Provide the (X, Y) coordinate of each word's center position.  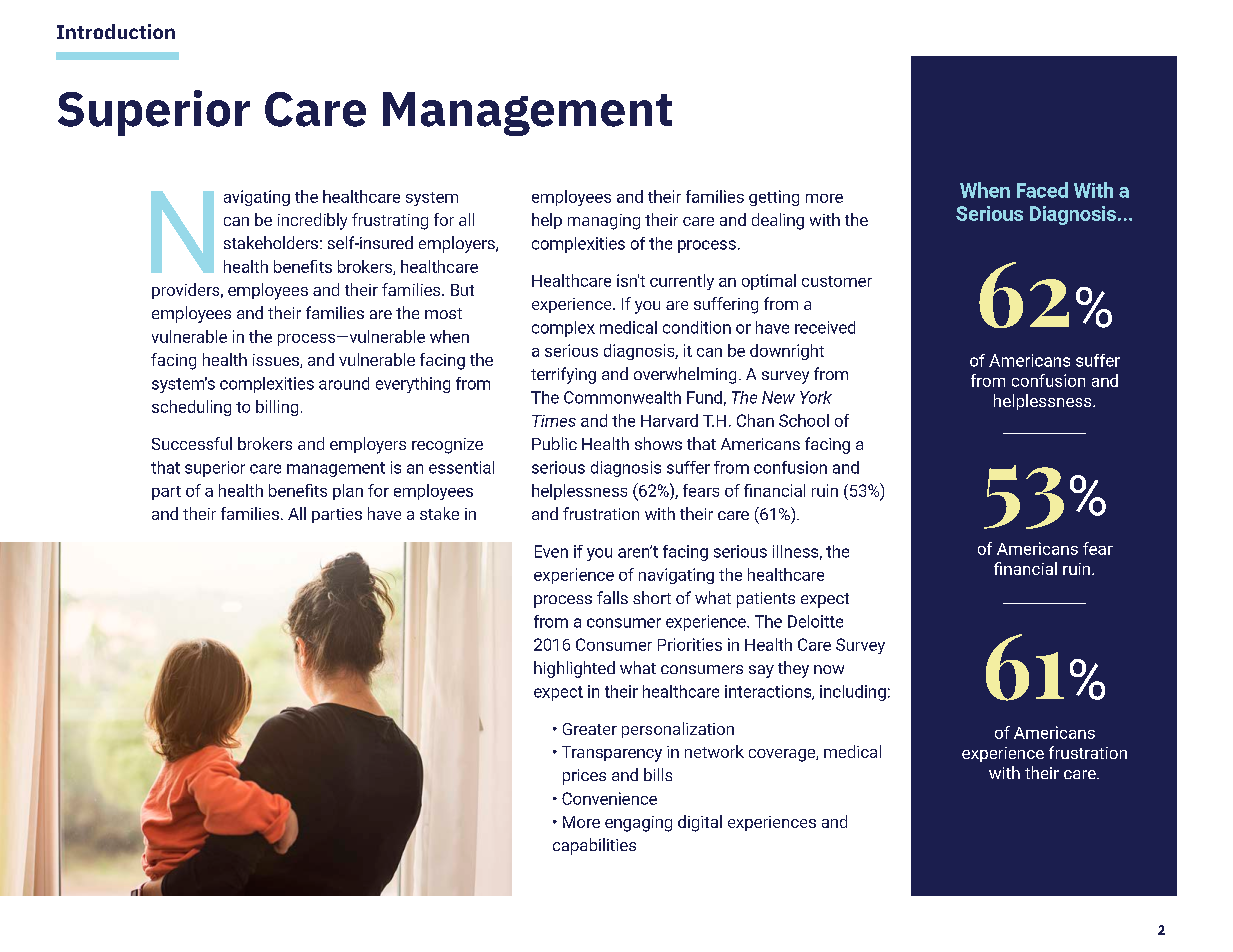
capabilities (594, 846)
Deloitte (815, 621)
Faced (1042, 190)
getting (774, 198)
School (804, 420)
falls (612, 597)
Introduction (116, 31)
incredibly (312, 221)
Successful (192, 443)
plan (348, 492)
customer (837, 281)
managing (604, 222)
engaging (638, 824)
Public (554, 443)
